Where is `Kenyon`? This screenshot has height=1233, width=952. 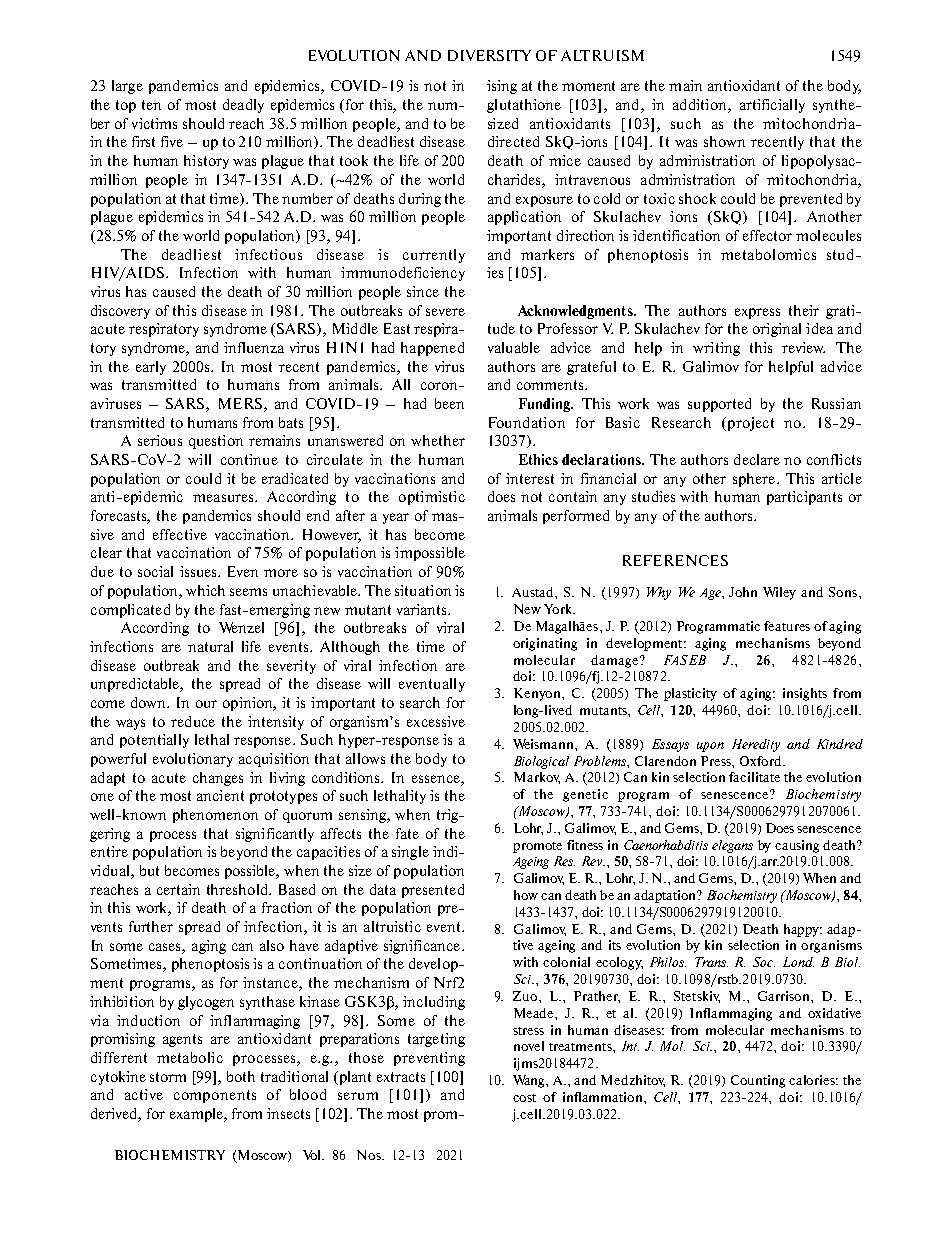 Kenyon is located at coordinates (538, 694).
